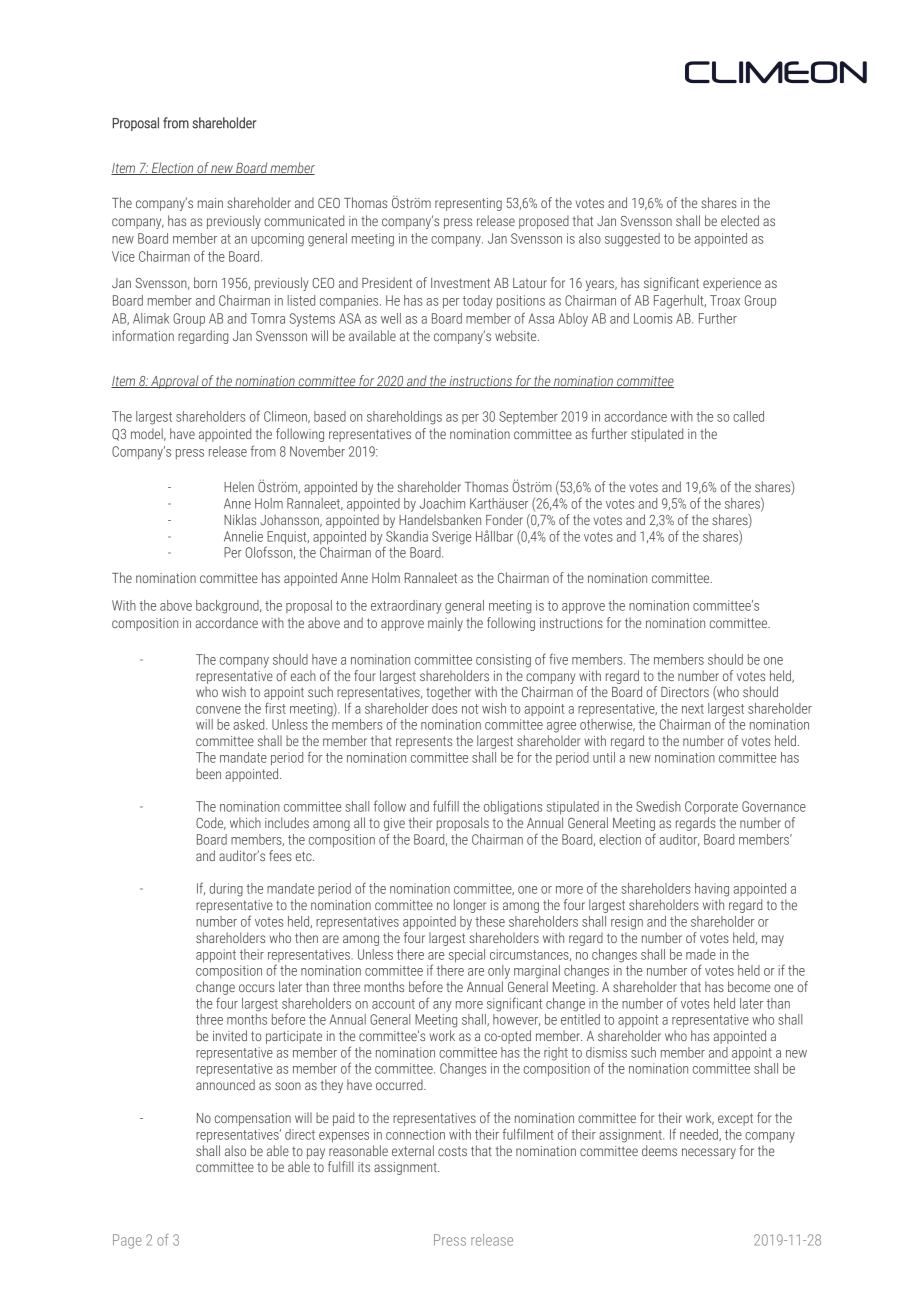  What do you see at coordinates (218, 710) in the image?
I see `convene` at bounding box center [218, 710].
